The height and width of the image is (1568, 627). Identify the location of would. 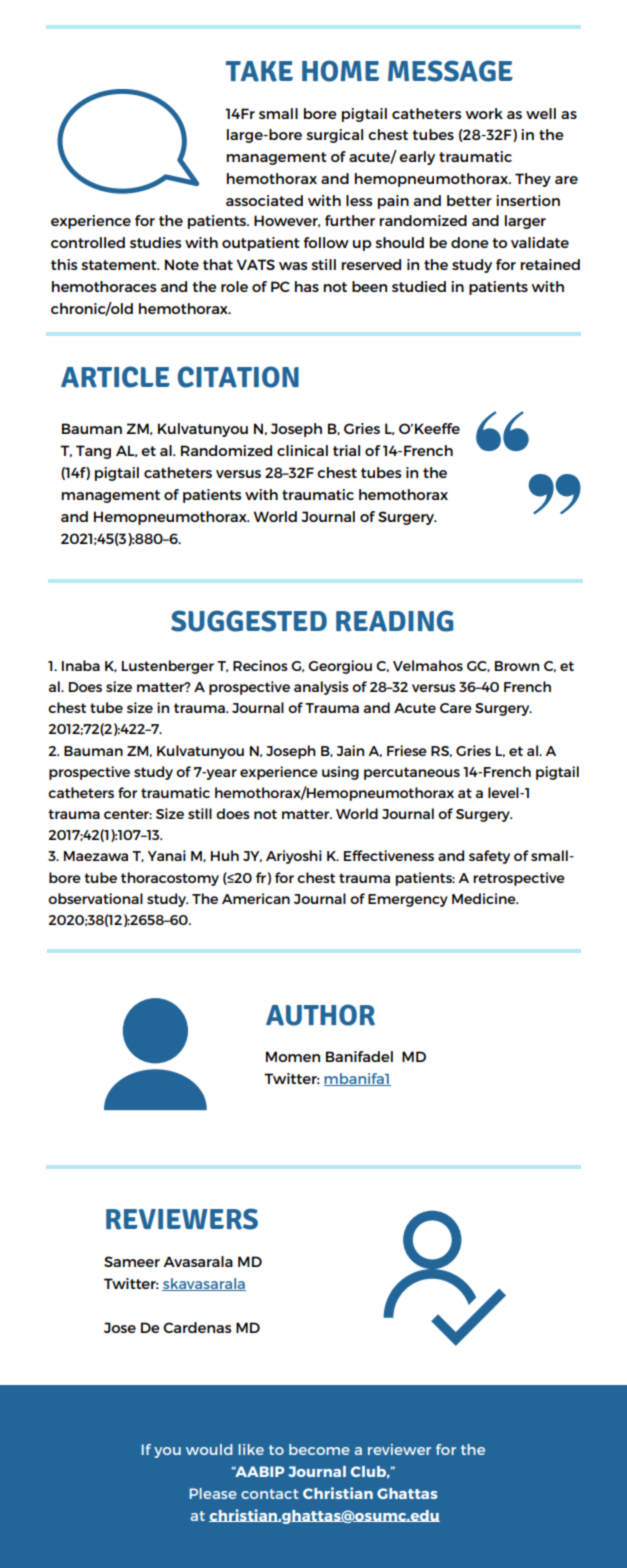
(209, 1449).
